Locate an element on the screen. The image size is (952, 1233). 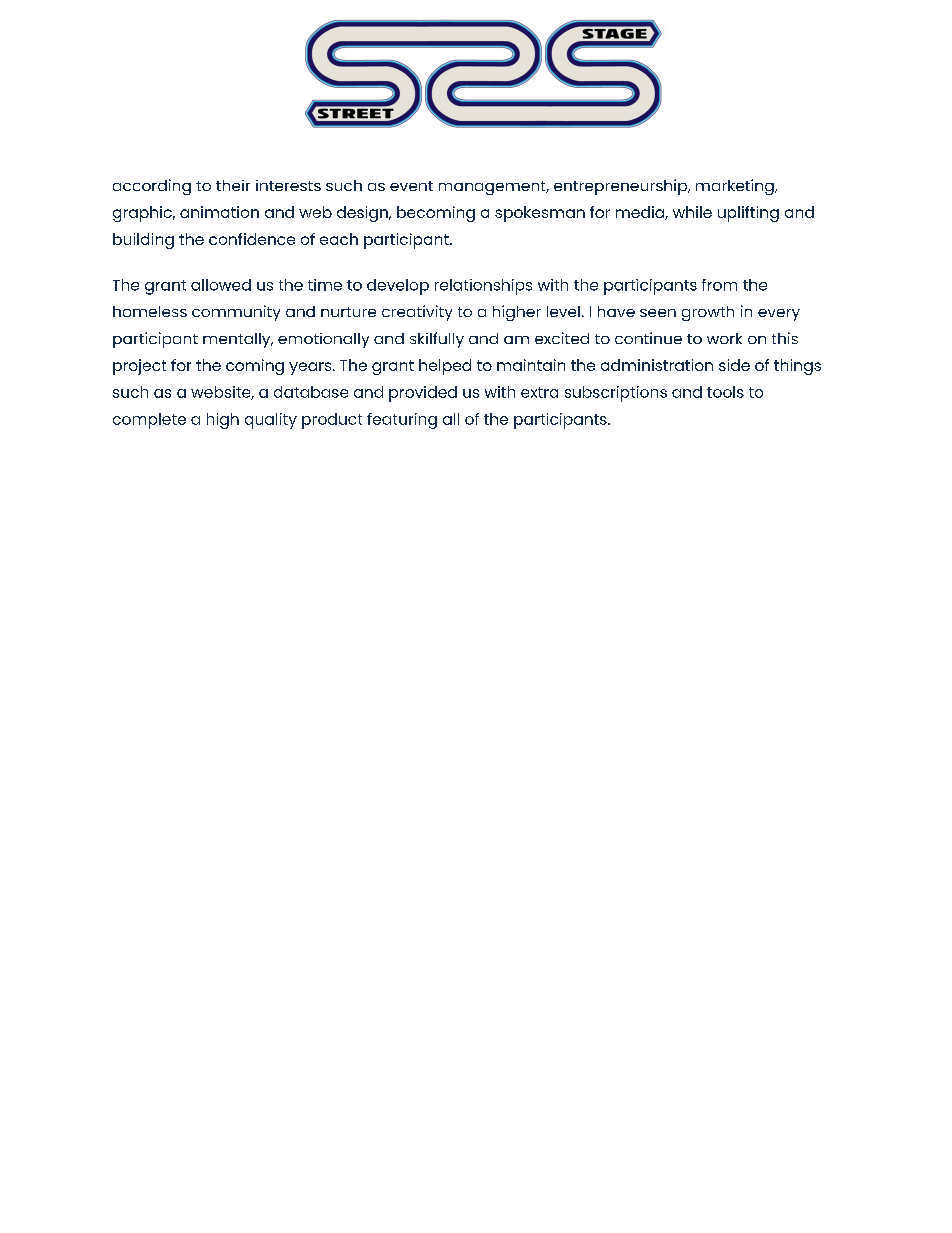
growth is located at coordinates (708, 313).
